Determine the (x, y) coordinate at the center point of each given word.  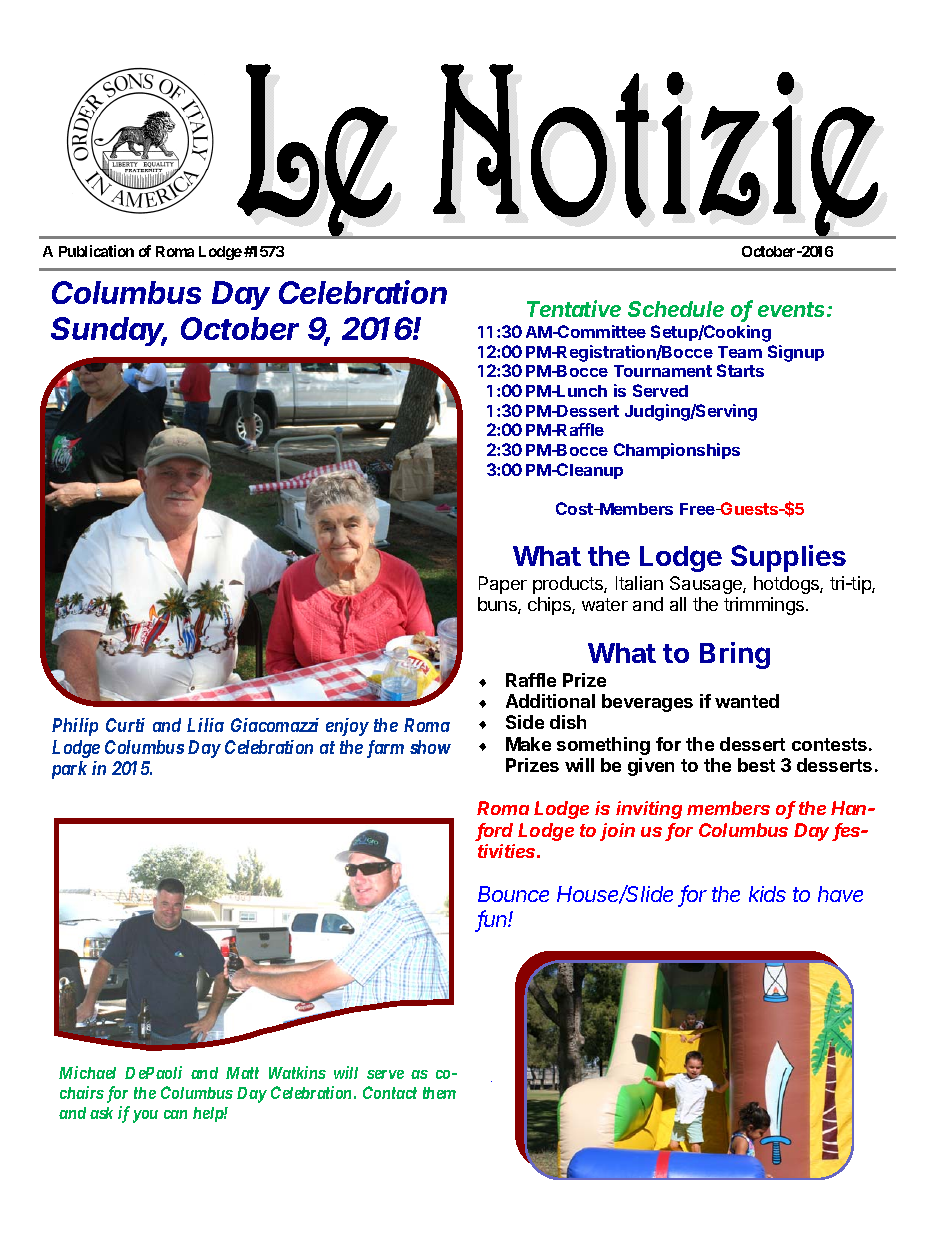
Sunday (109, 331)
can (175, 1114)
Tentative (574, 308)
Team (740, 352)
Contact (390, 1092)
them (439, 1093)
